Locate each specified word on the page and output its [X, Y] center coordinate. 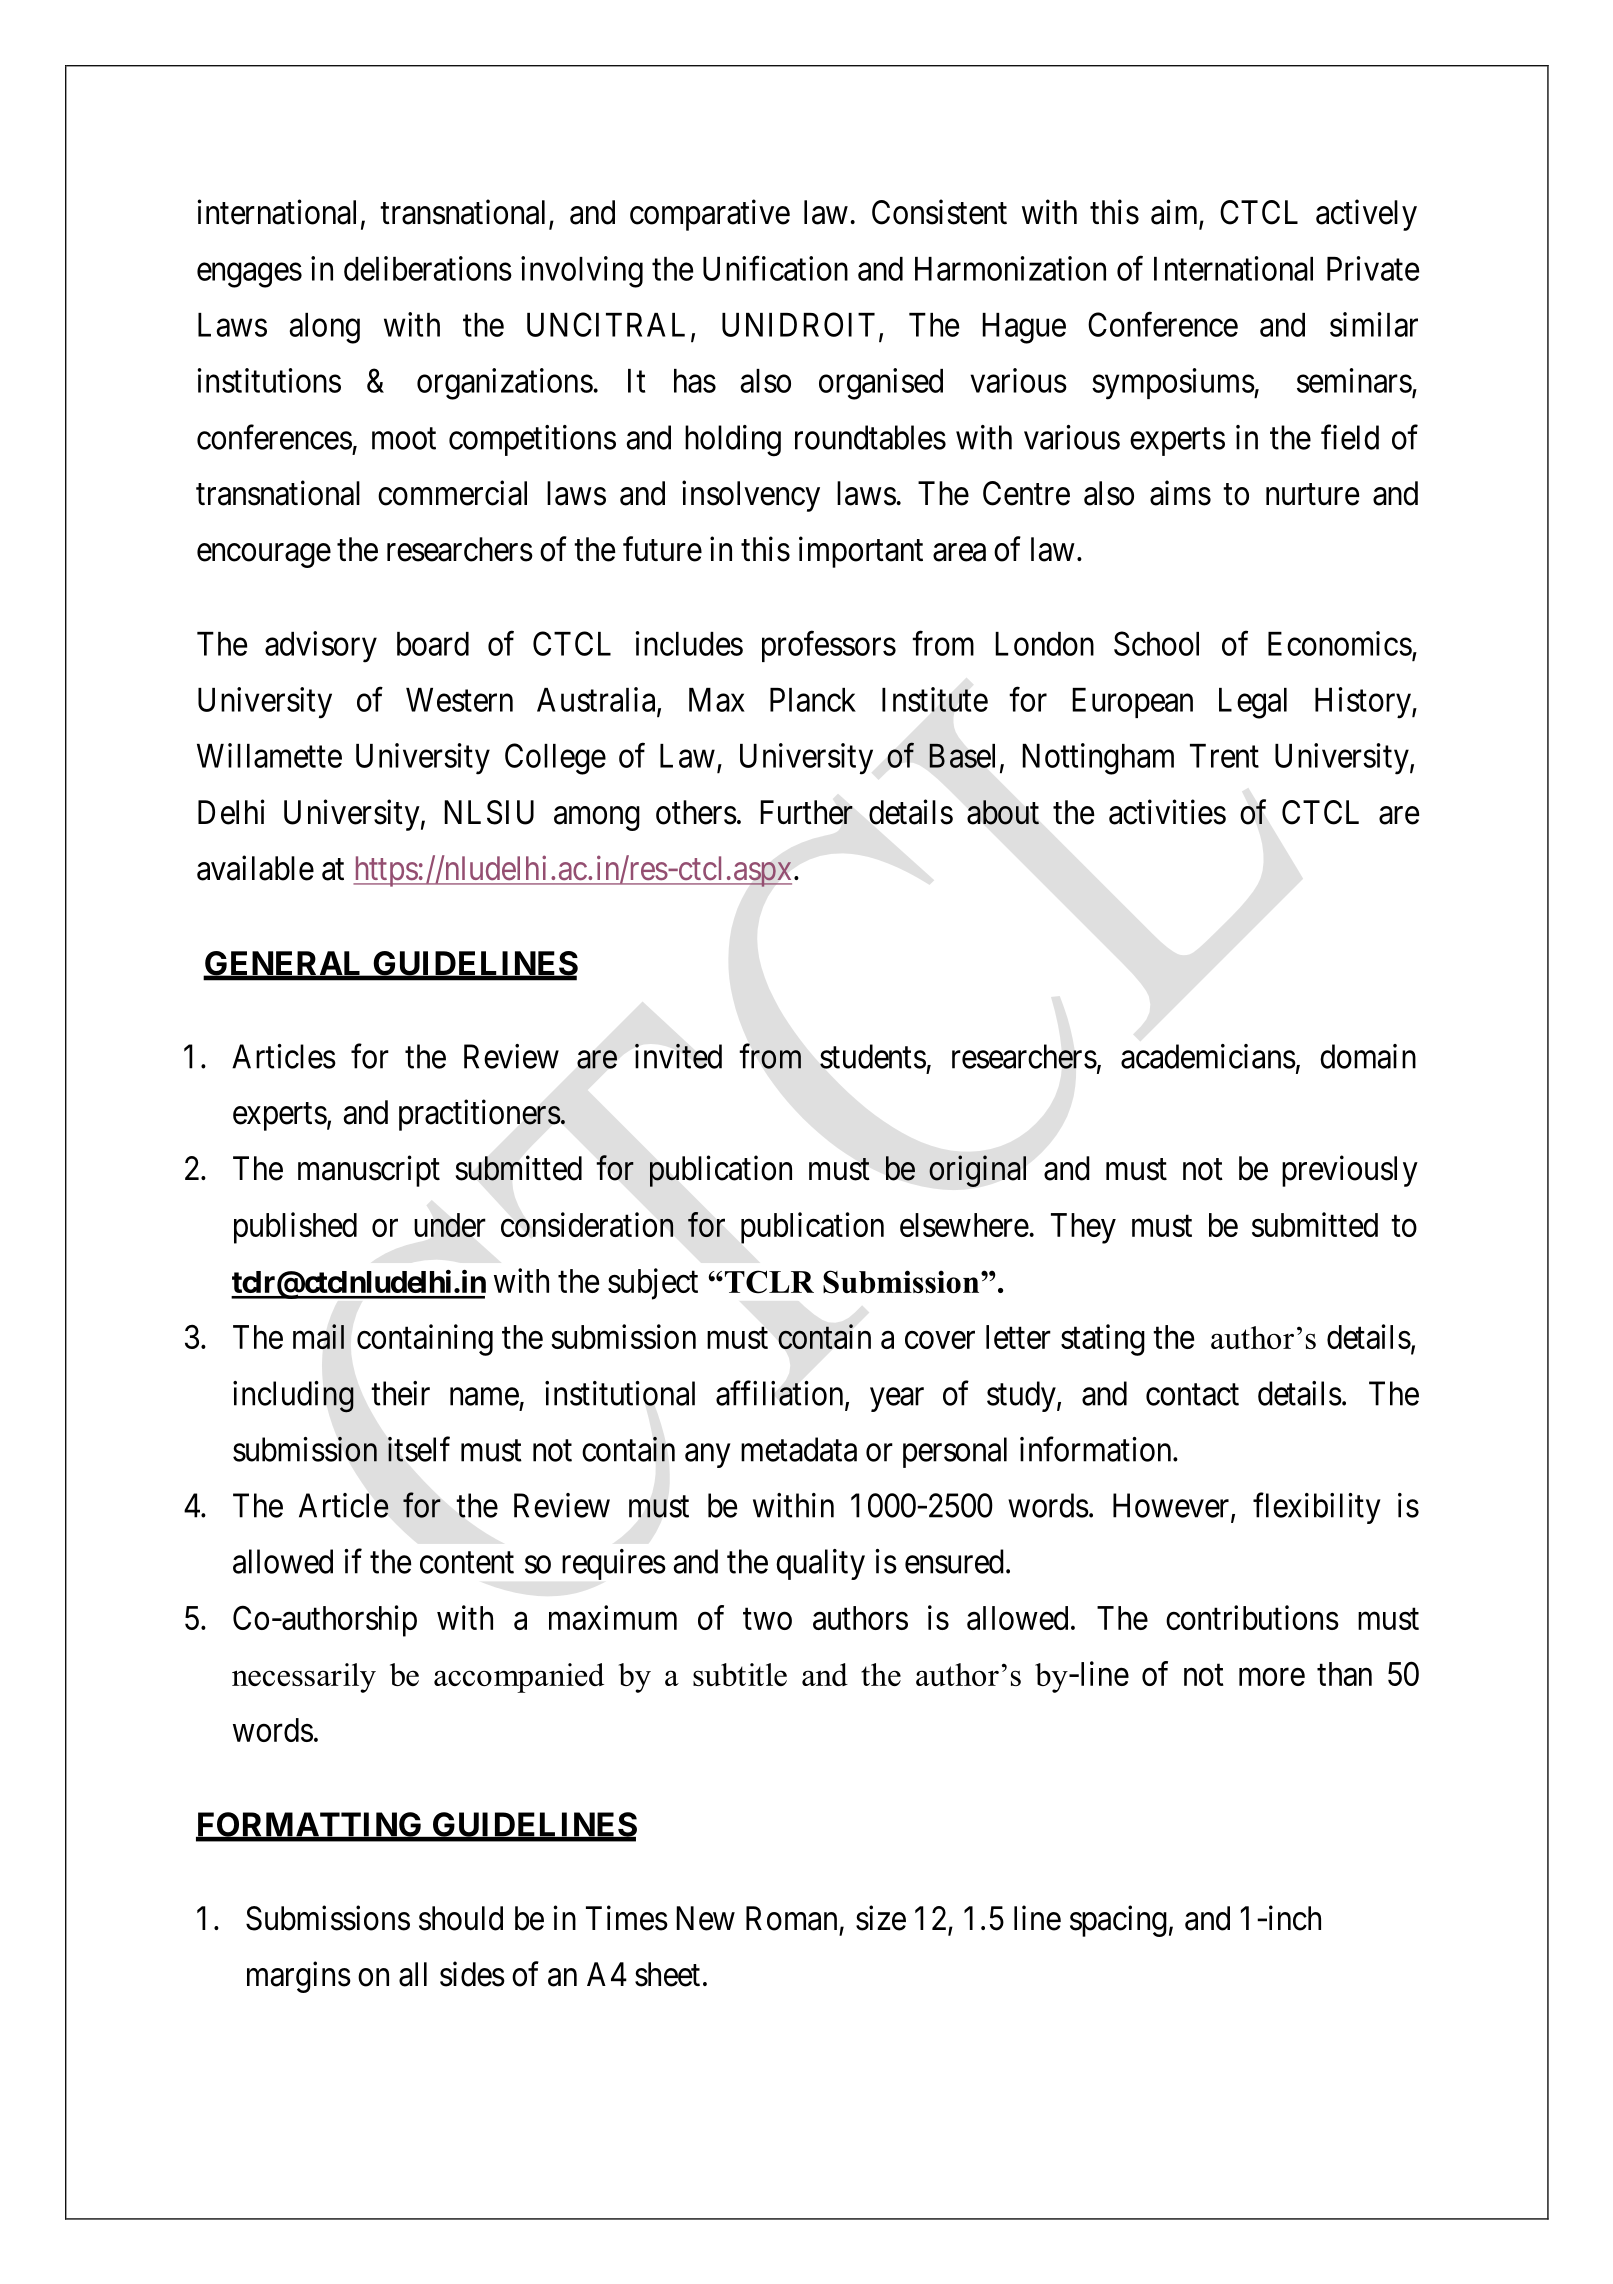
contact [1192, 1395]
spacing [1118, 1921]
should [461, 1918]
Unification [775, 268]
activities [1167, 812]
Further [806, 812]
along [324, 328]
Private [1373, 268]
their [400, 1393]
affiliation [781, 1394]
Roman [791, 1918]
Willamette [269, 755]
